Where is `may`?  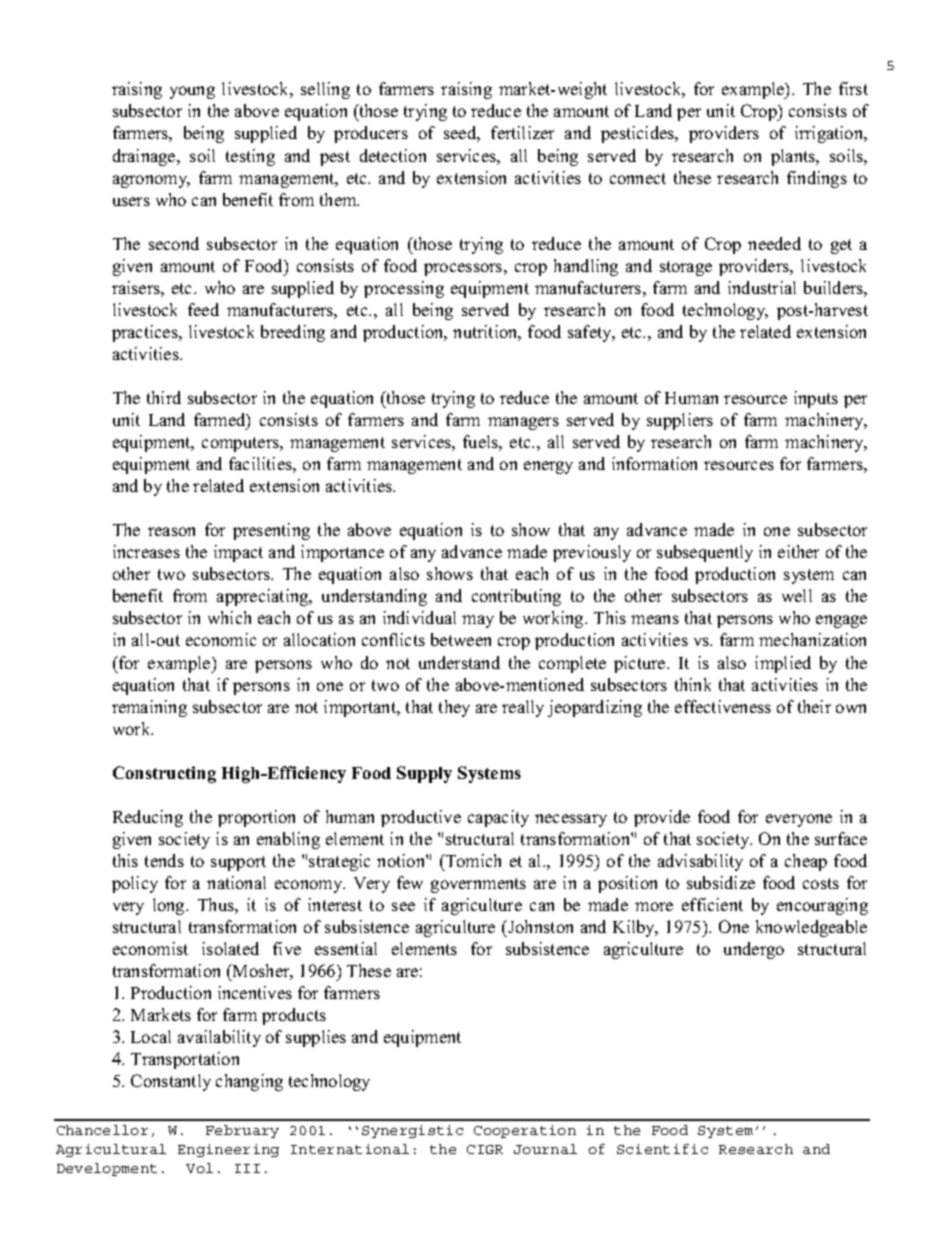
may is located at coordinates (478, 621).
